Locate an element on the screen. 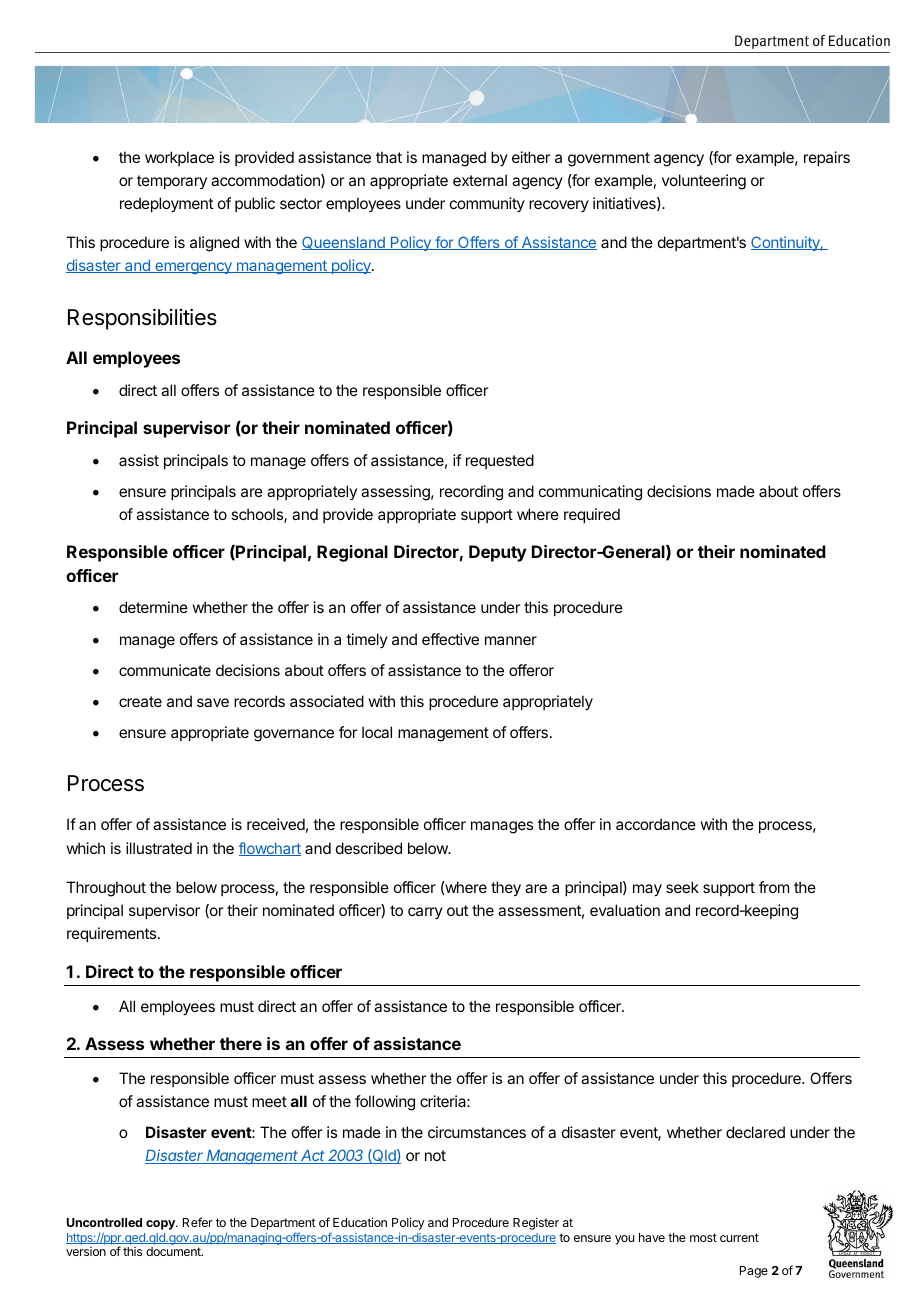 The width and height of the screenshot is (924, 1308). accordance is located at coordinates (656, 824).
